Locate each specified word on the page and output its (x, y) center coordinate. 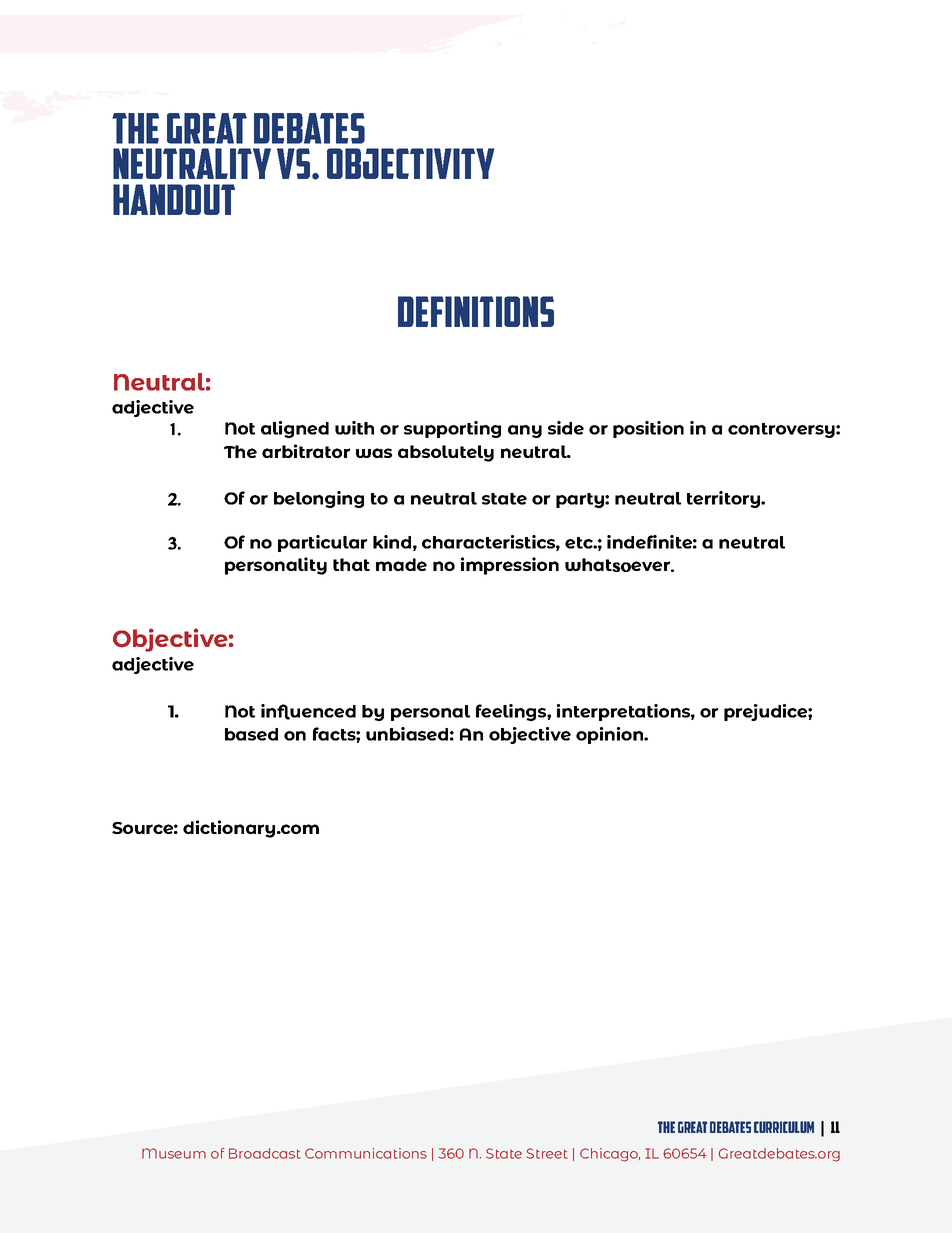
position (648, 429)
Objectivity (411, 163)
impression (510, 566)
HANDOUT (174, 199)
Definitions (476, 311)
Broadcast (264, 1153)
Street (547, 1153)
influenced (308, 712)
